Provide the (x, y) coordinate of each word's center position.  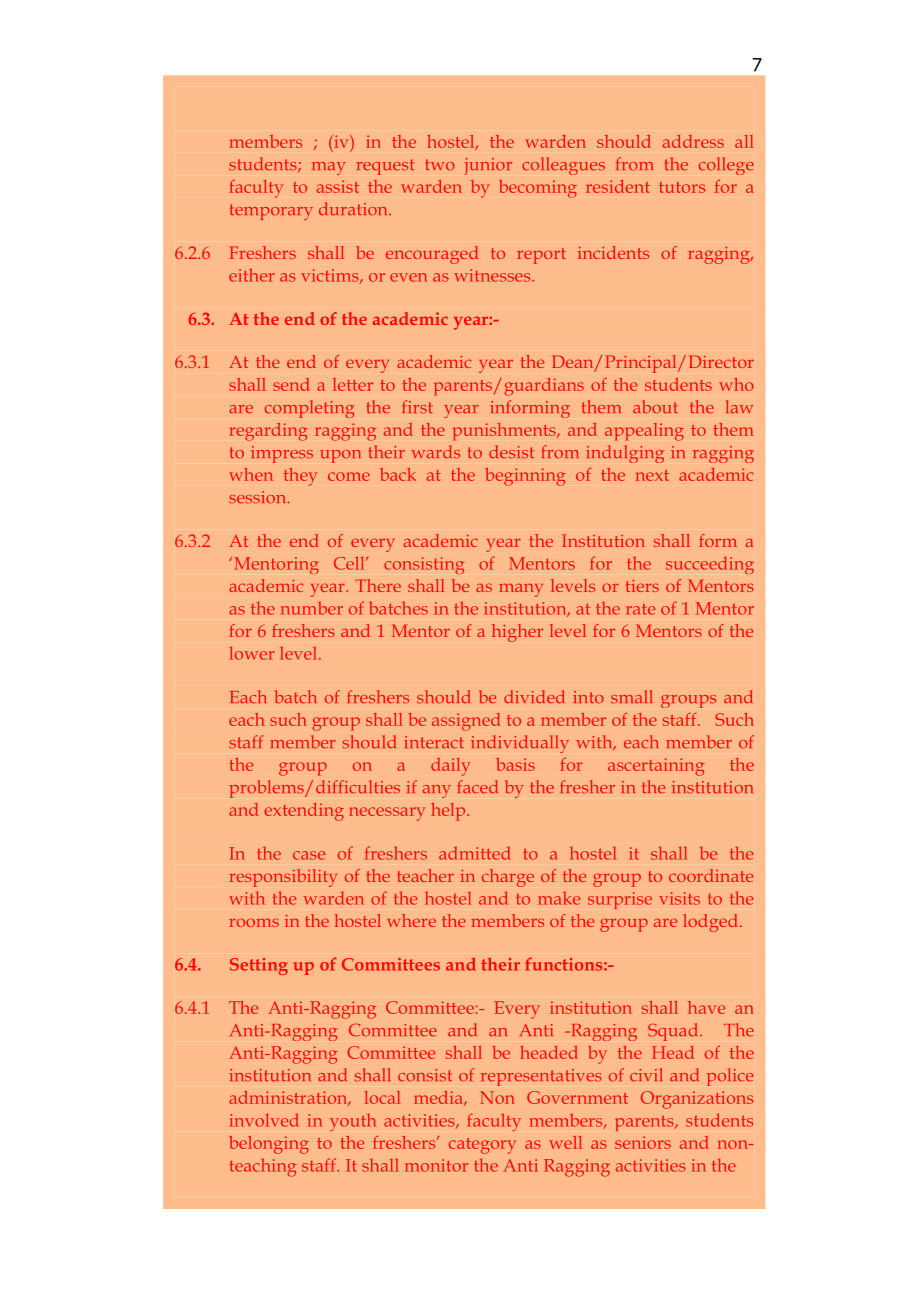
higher (517, 633)
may (329, 168)
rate (640, 609)
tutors (682, 187)
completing (309, 409)
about (655, 407)
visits (679, 898)
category (482, 1146)
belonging (269, 1145)
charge (508, 878)
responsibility (283, 878)
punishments (505, 431)
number (312, 608)
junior (488, 166)
